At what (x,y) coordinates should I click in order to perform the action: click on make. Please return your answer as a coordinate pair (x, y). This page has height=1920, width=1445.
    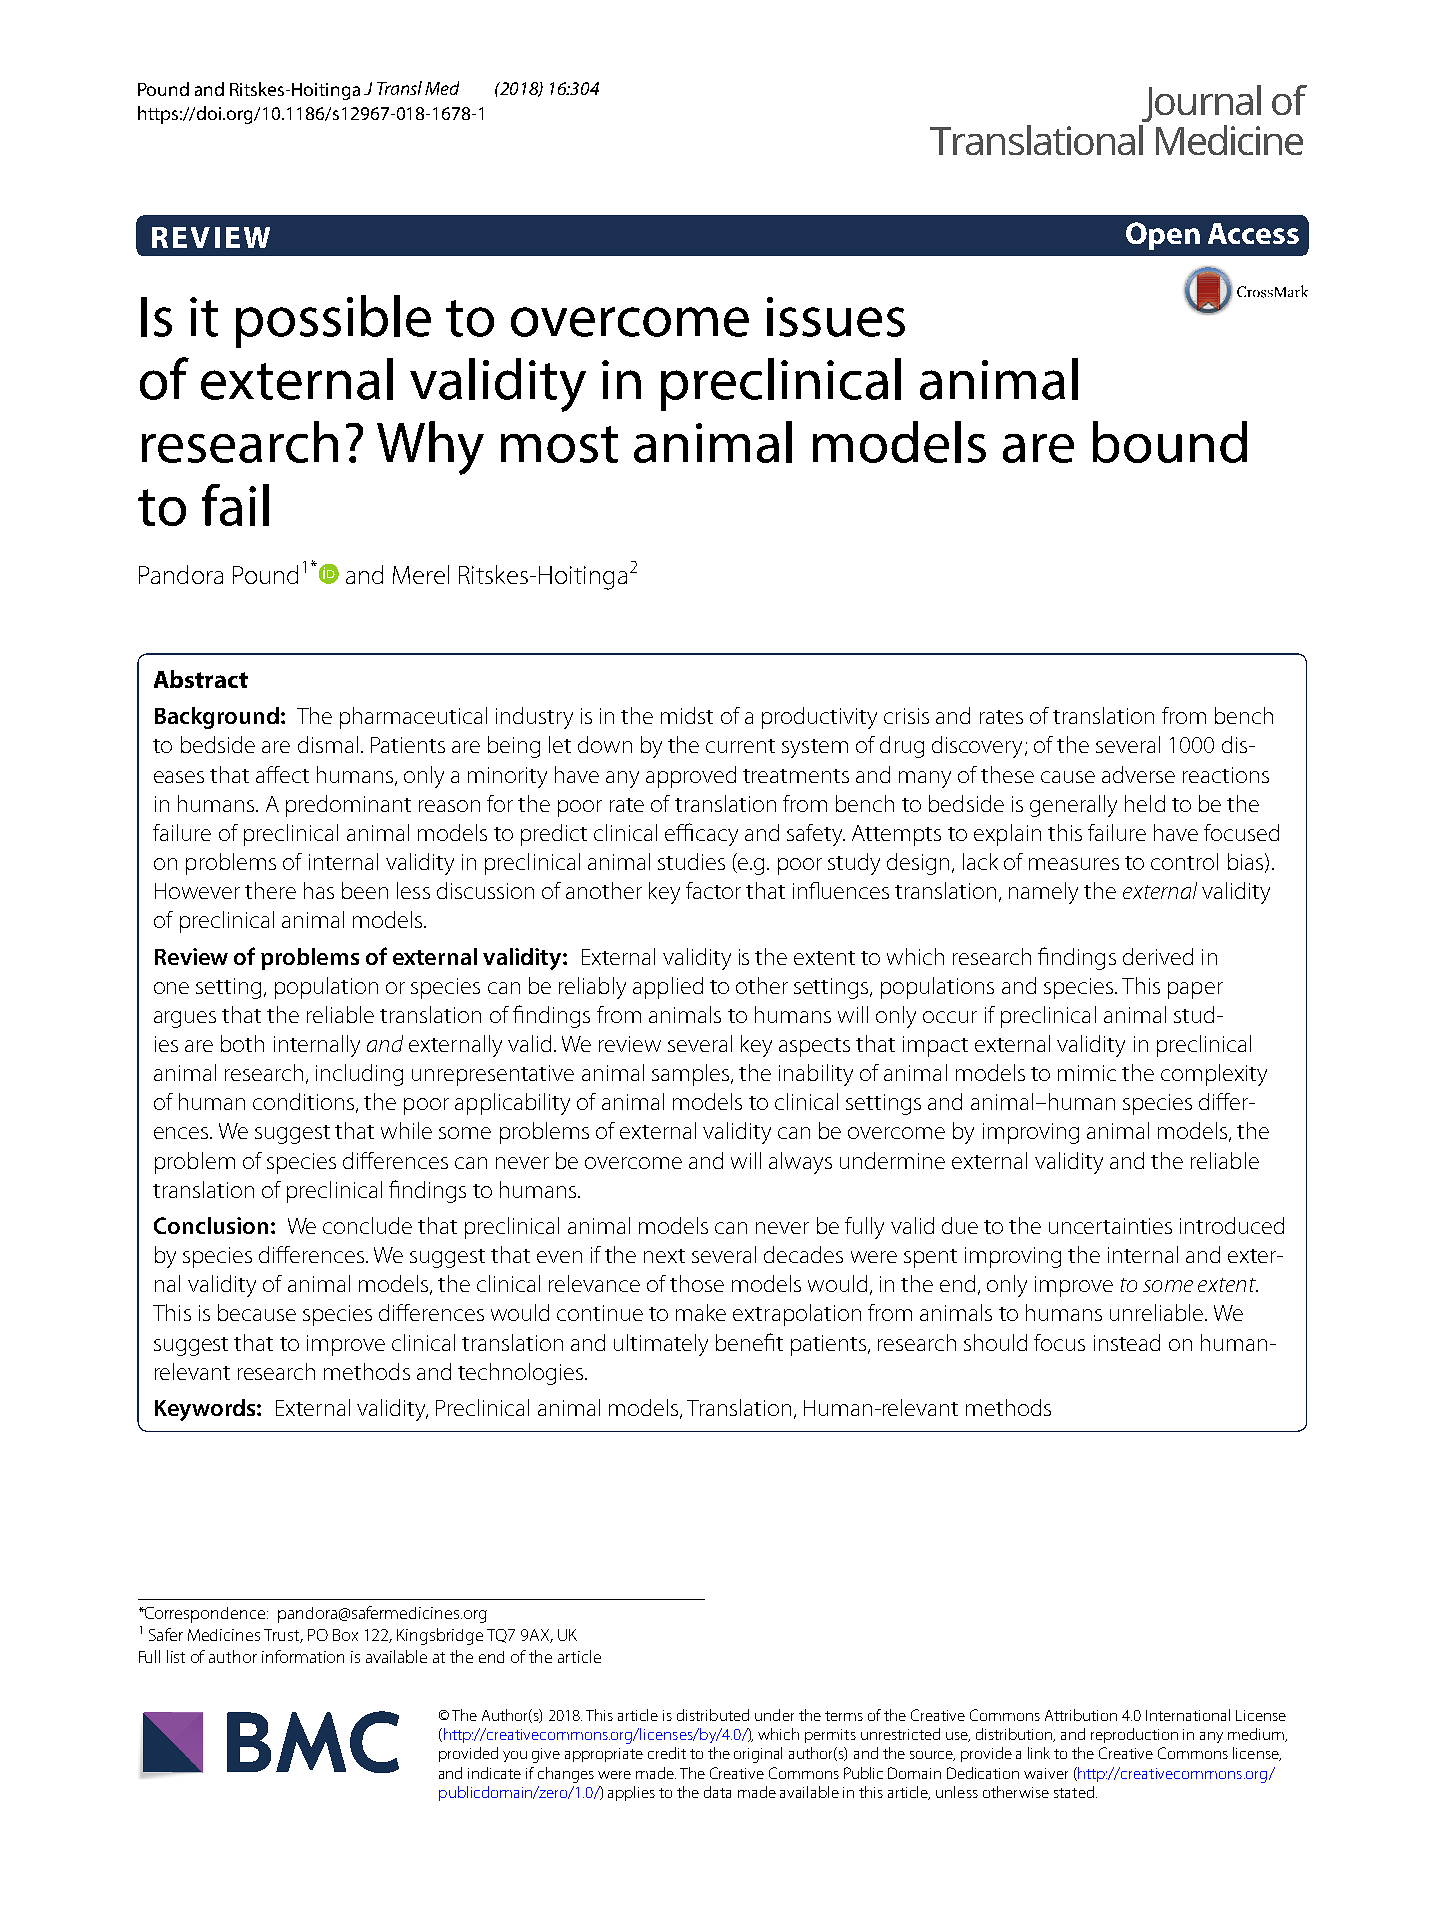
    Looking at the image, I should click on (701, 1312).
